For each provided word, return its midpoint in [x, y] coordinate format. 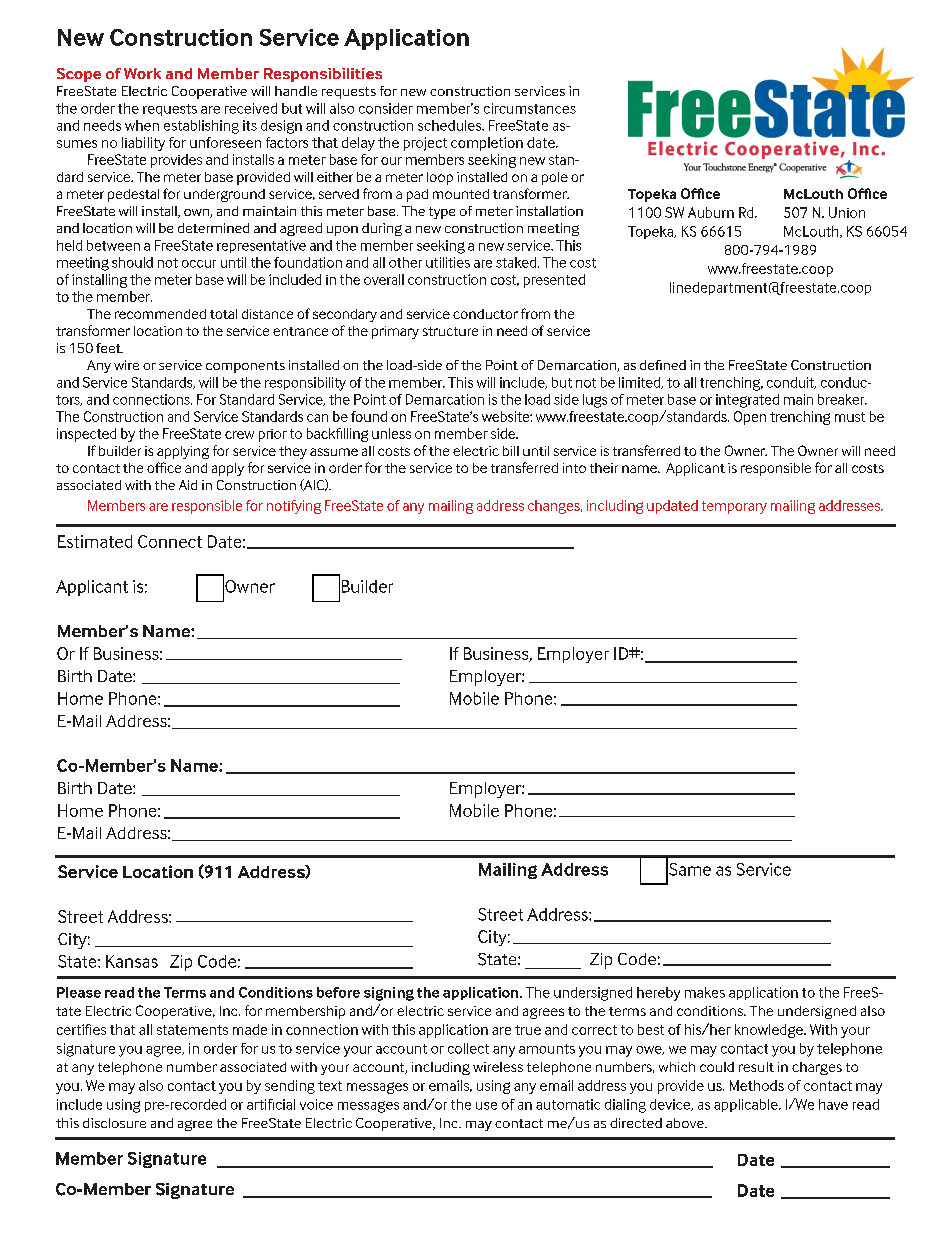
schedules [451, 125]
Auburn [711, 212]
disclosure [114, 1123]
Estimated [95, 541]
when [142, 125]
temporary [734, 507]
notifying [294, 507]
